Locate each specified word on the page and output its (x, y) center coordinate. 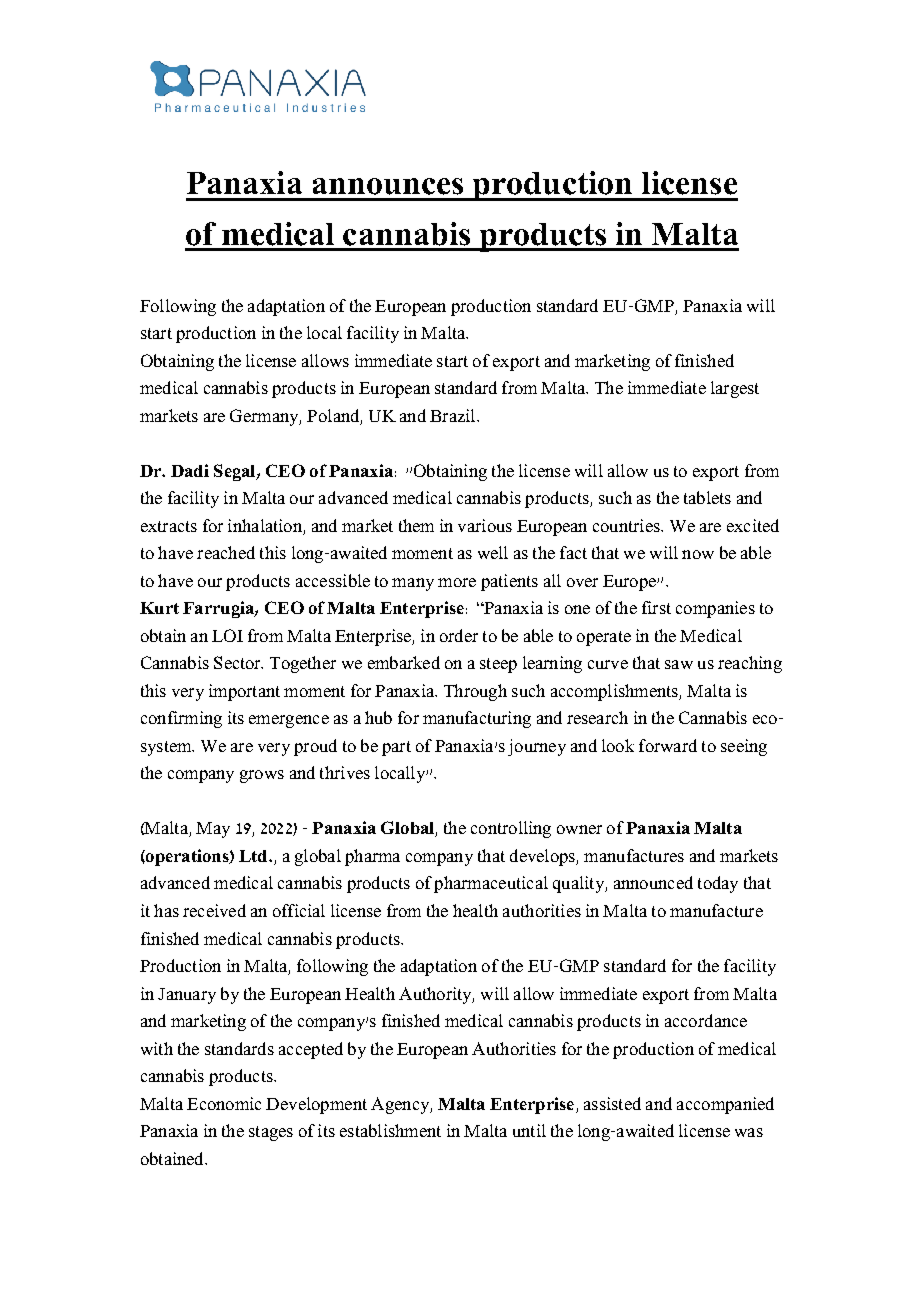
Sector (238, 662)
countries (627, 525)
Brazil (454, 415)
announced (653, 882)
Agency (401, 1105)
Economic (224, 1103)
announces (388, 186)
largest (735, 389)
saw (679, 664)
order (459, 635)
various (485, 525)
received (214, 910)
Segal (236, 472)
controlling (511, 829)
